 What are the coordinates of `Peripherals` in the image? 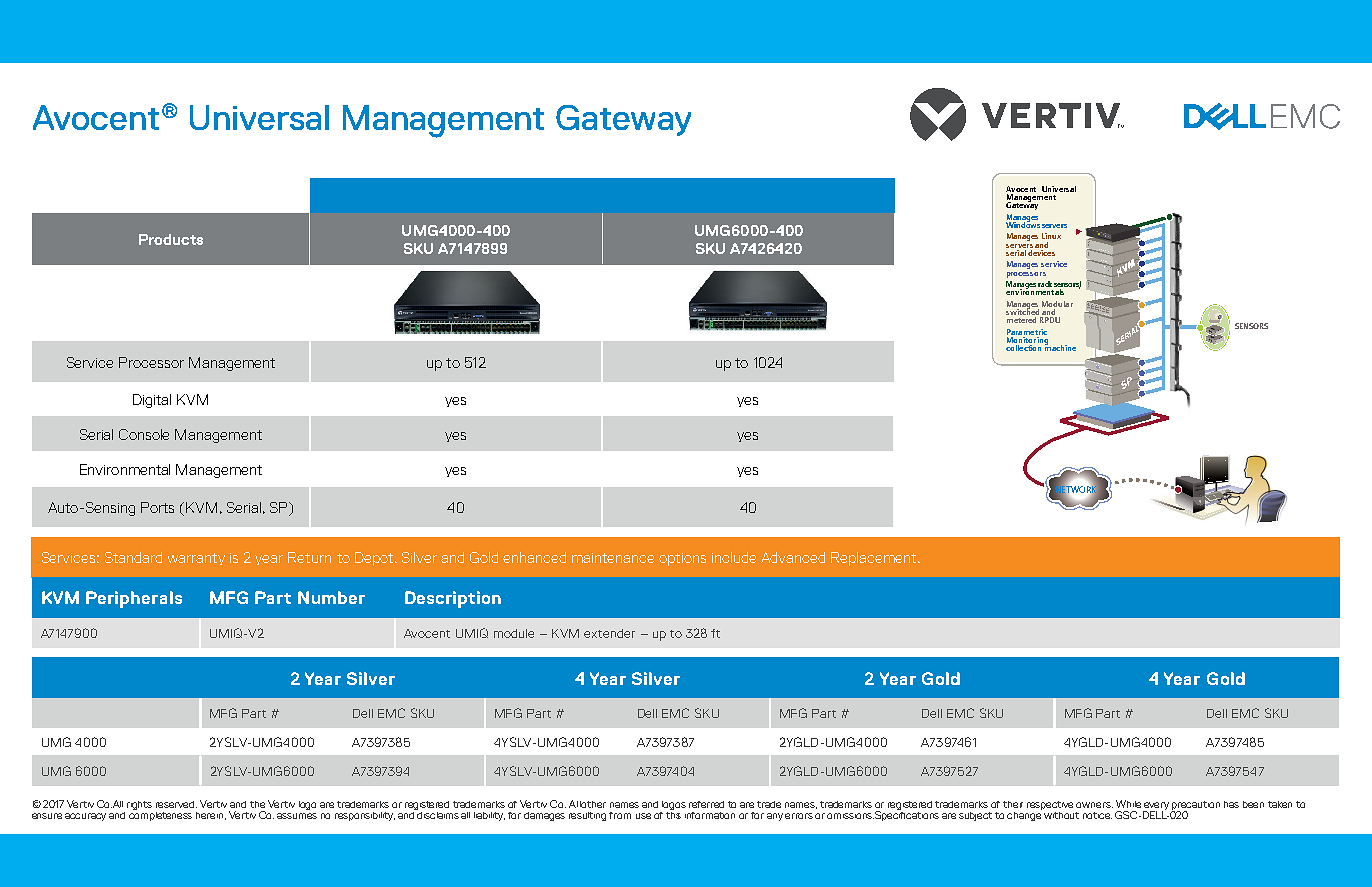 It's located at (134, 599).
